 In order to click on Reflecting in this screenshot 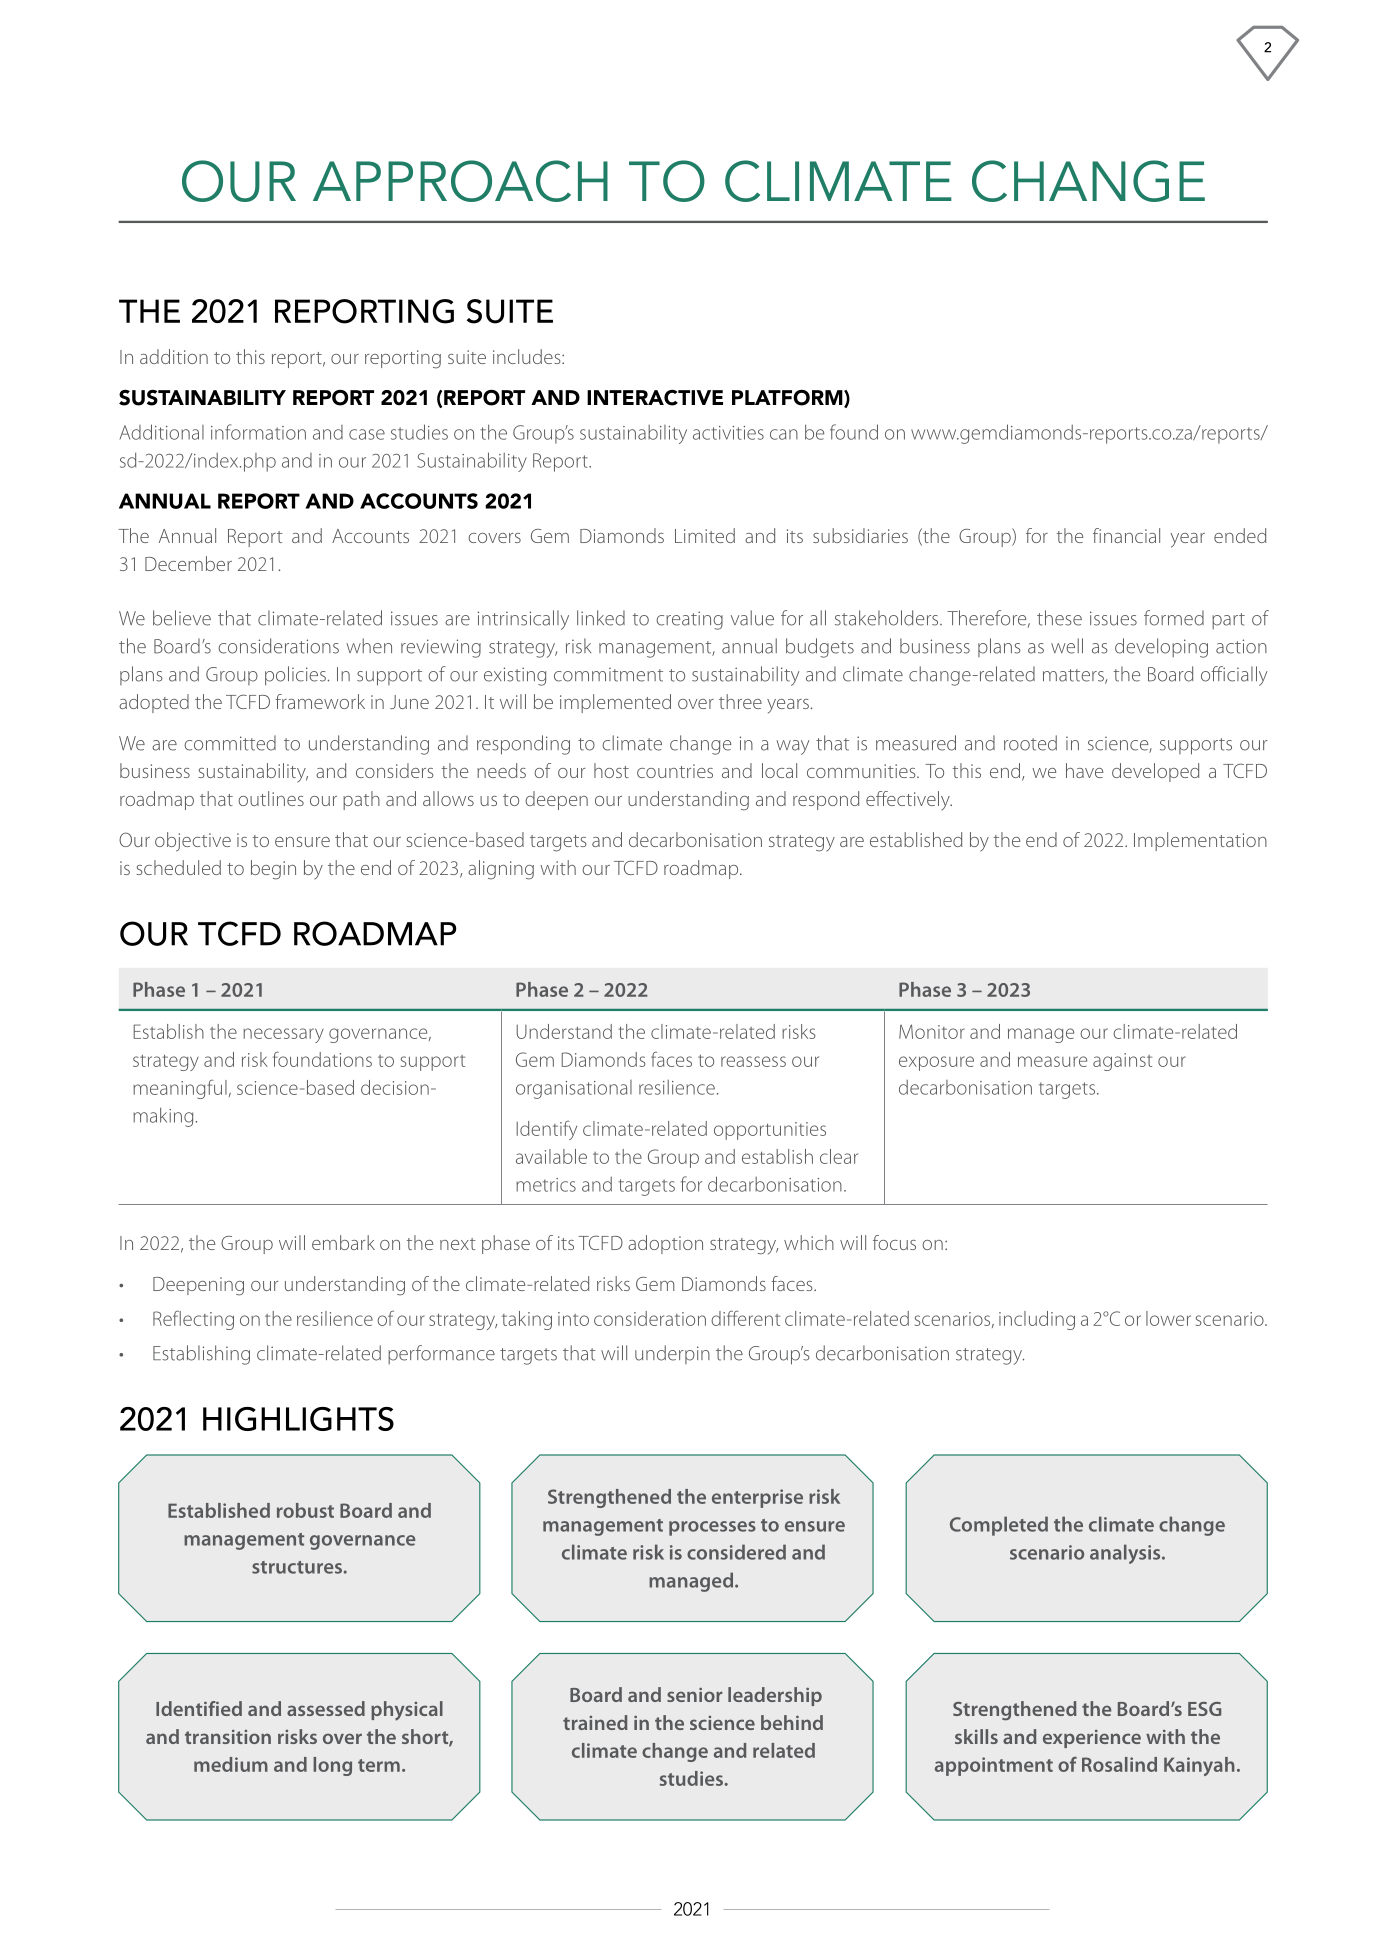, I will do `click(193, 1320)`.
